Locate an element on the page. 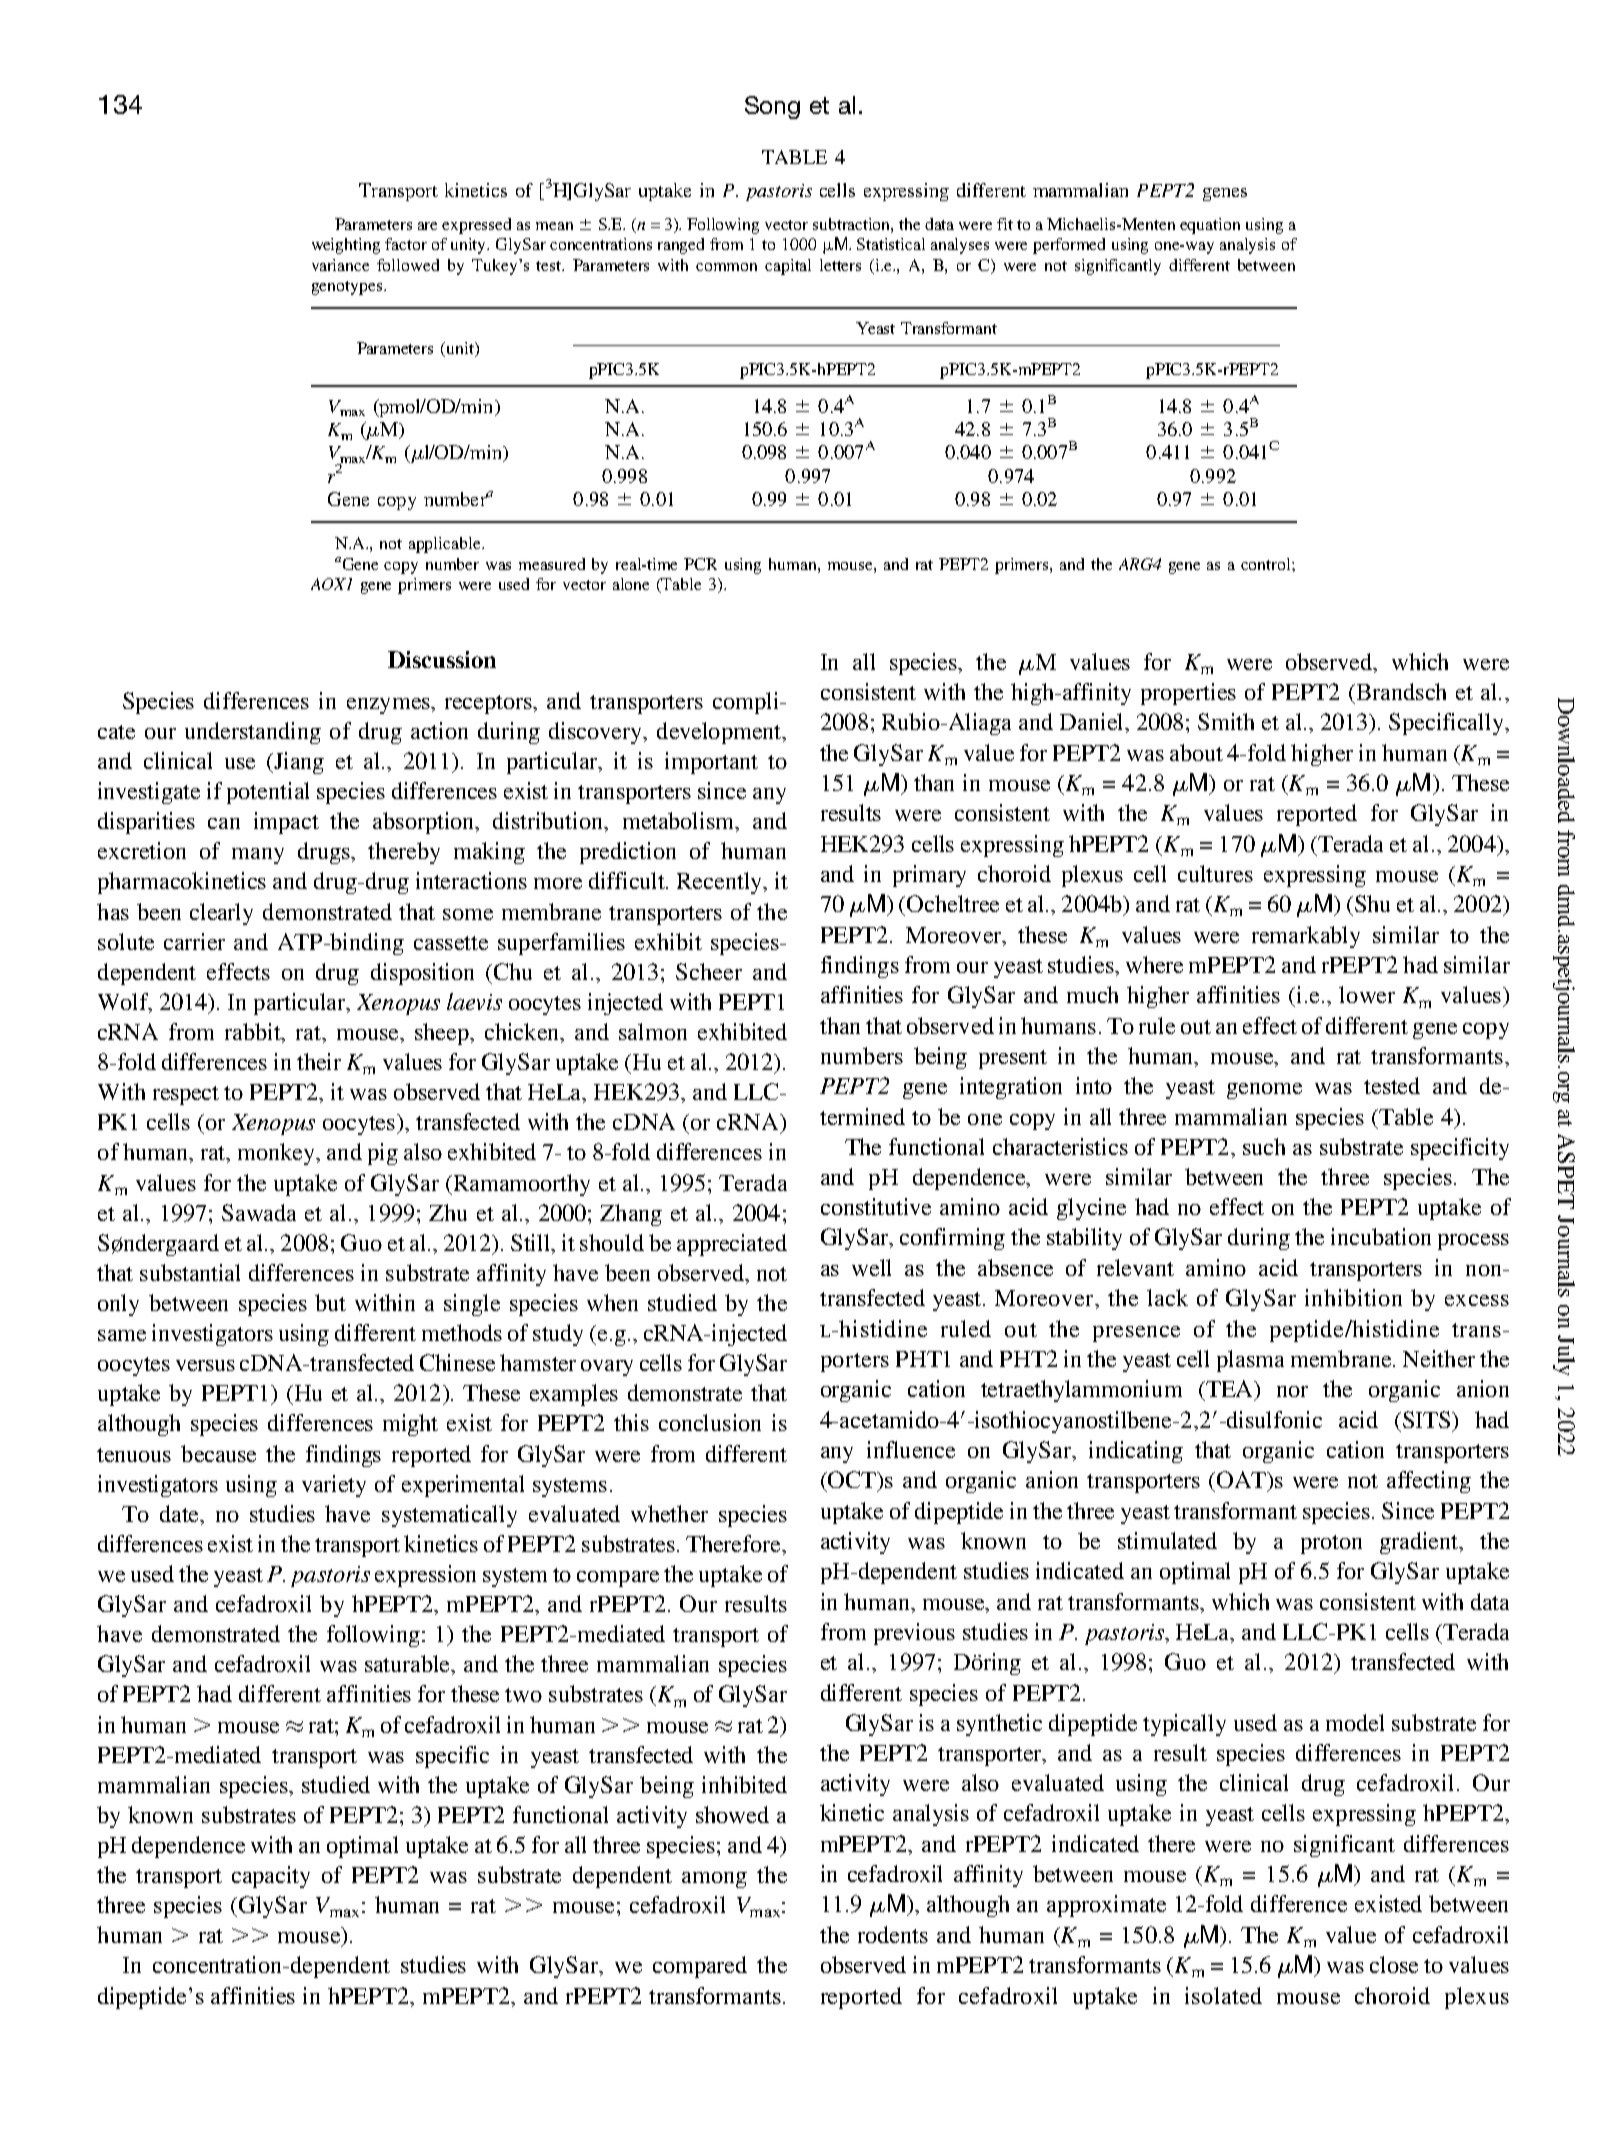  weighting is located at coordinates (346, 246).
